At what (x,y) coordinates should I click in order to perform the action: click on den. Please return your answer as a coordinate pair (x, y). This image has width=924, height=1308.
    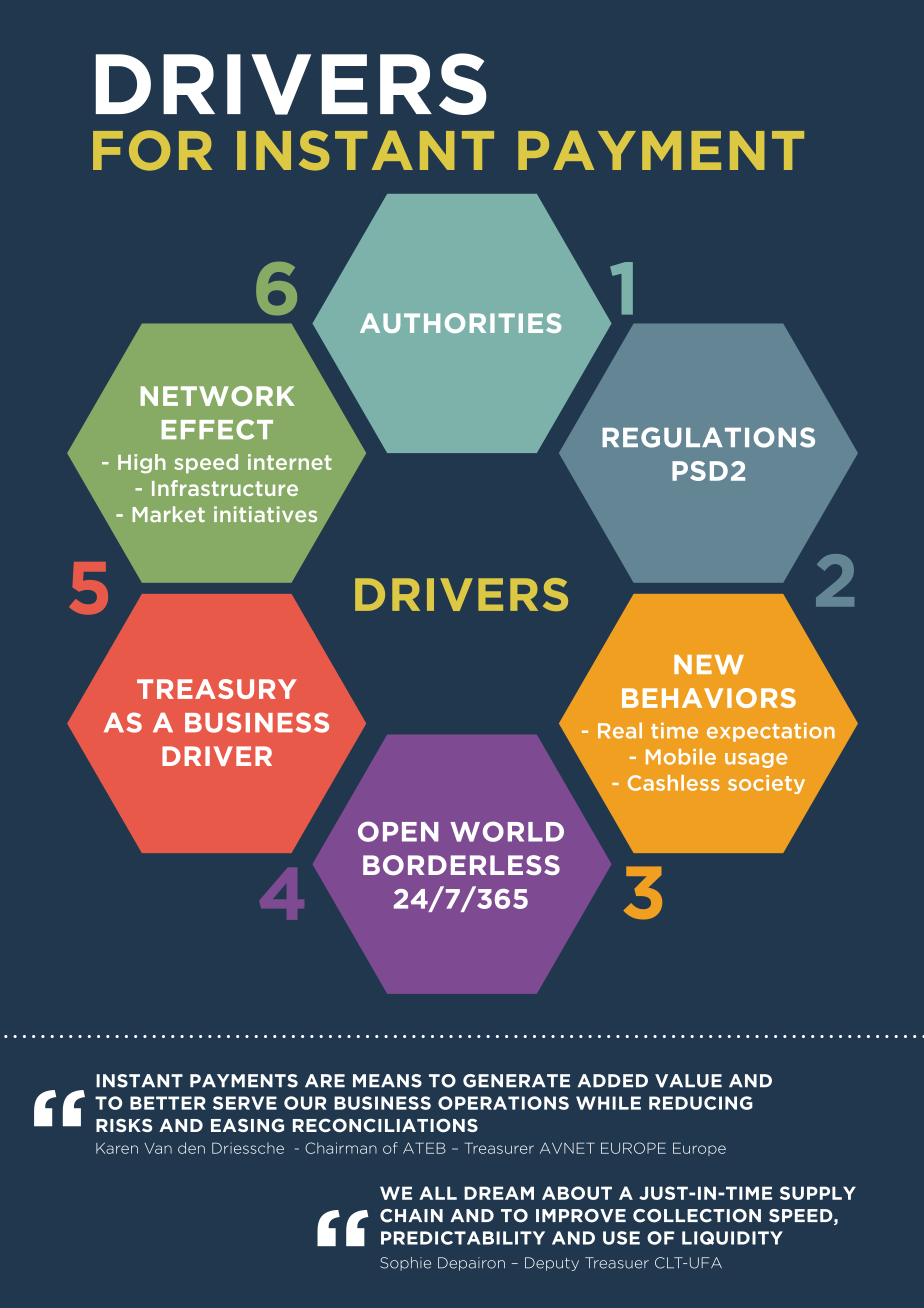
    Looking at the image, I should click on (191, 1148).
